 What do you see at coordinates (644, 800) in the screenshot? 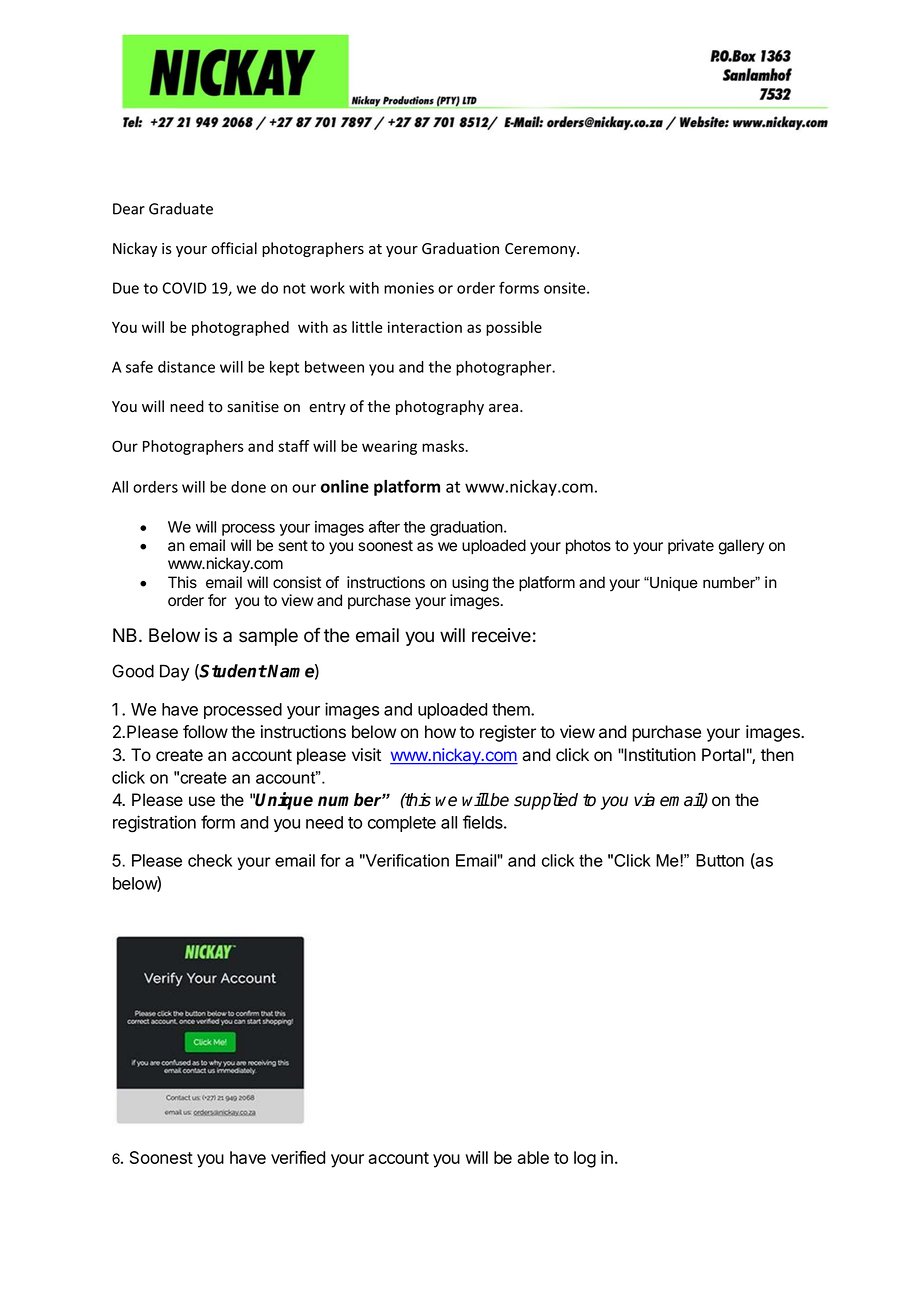
I see `via` at bounding box center [644, 800].
